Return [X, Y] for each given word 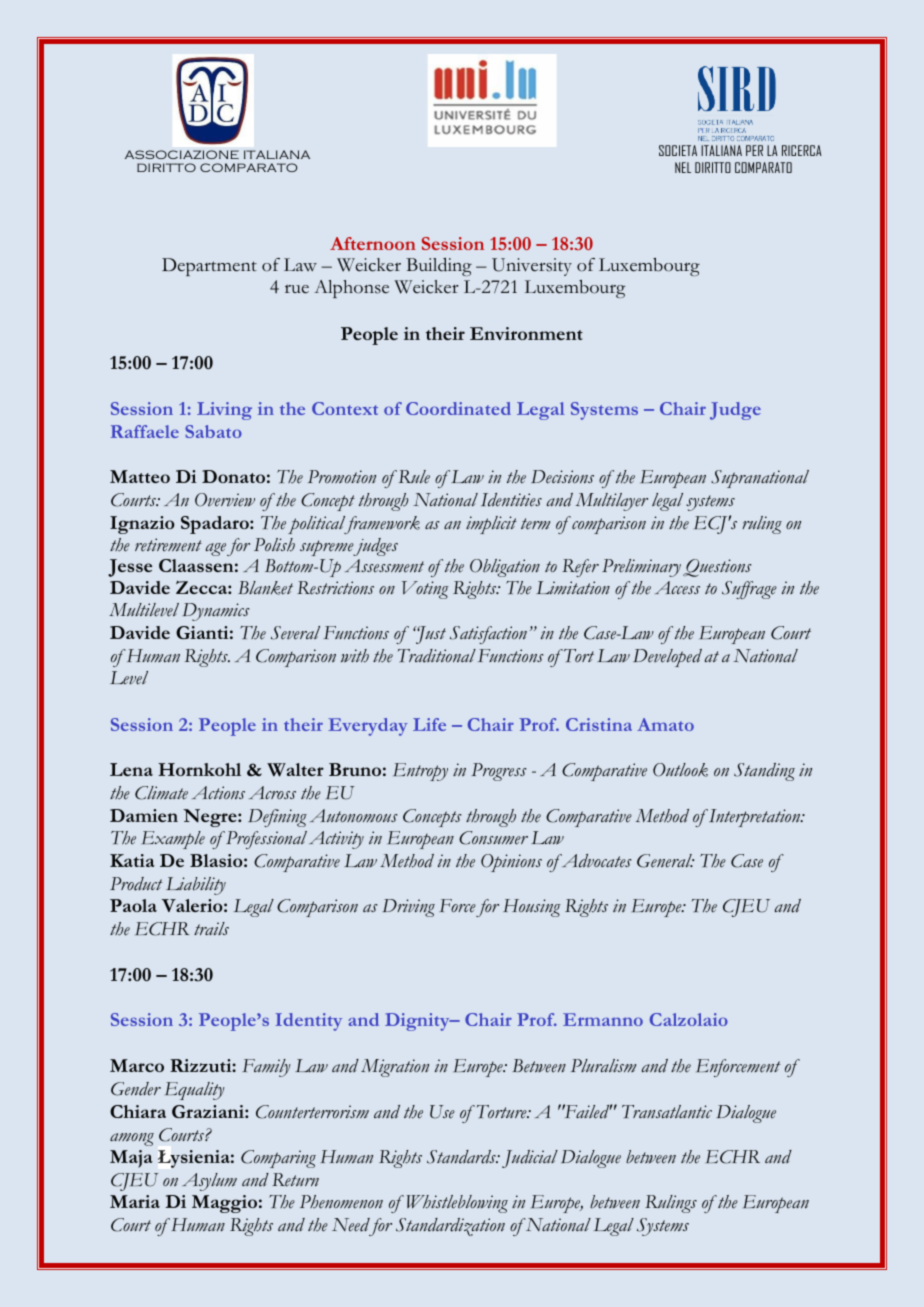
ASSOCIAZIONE [182, 154]
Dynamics [215, 612]
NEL [683, 167]
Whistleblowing [457, 1204]
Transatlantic [667, 1111]
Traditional [437, 656]
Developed [667, 658]
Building [439, 267]
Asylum [209, 1182]
